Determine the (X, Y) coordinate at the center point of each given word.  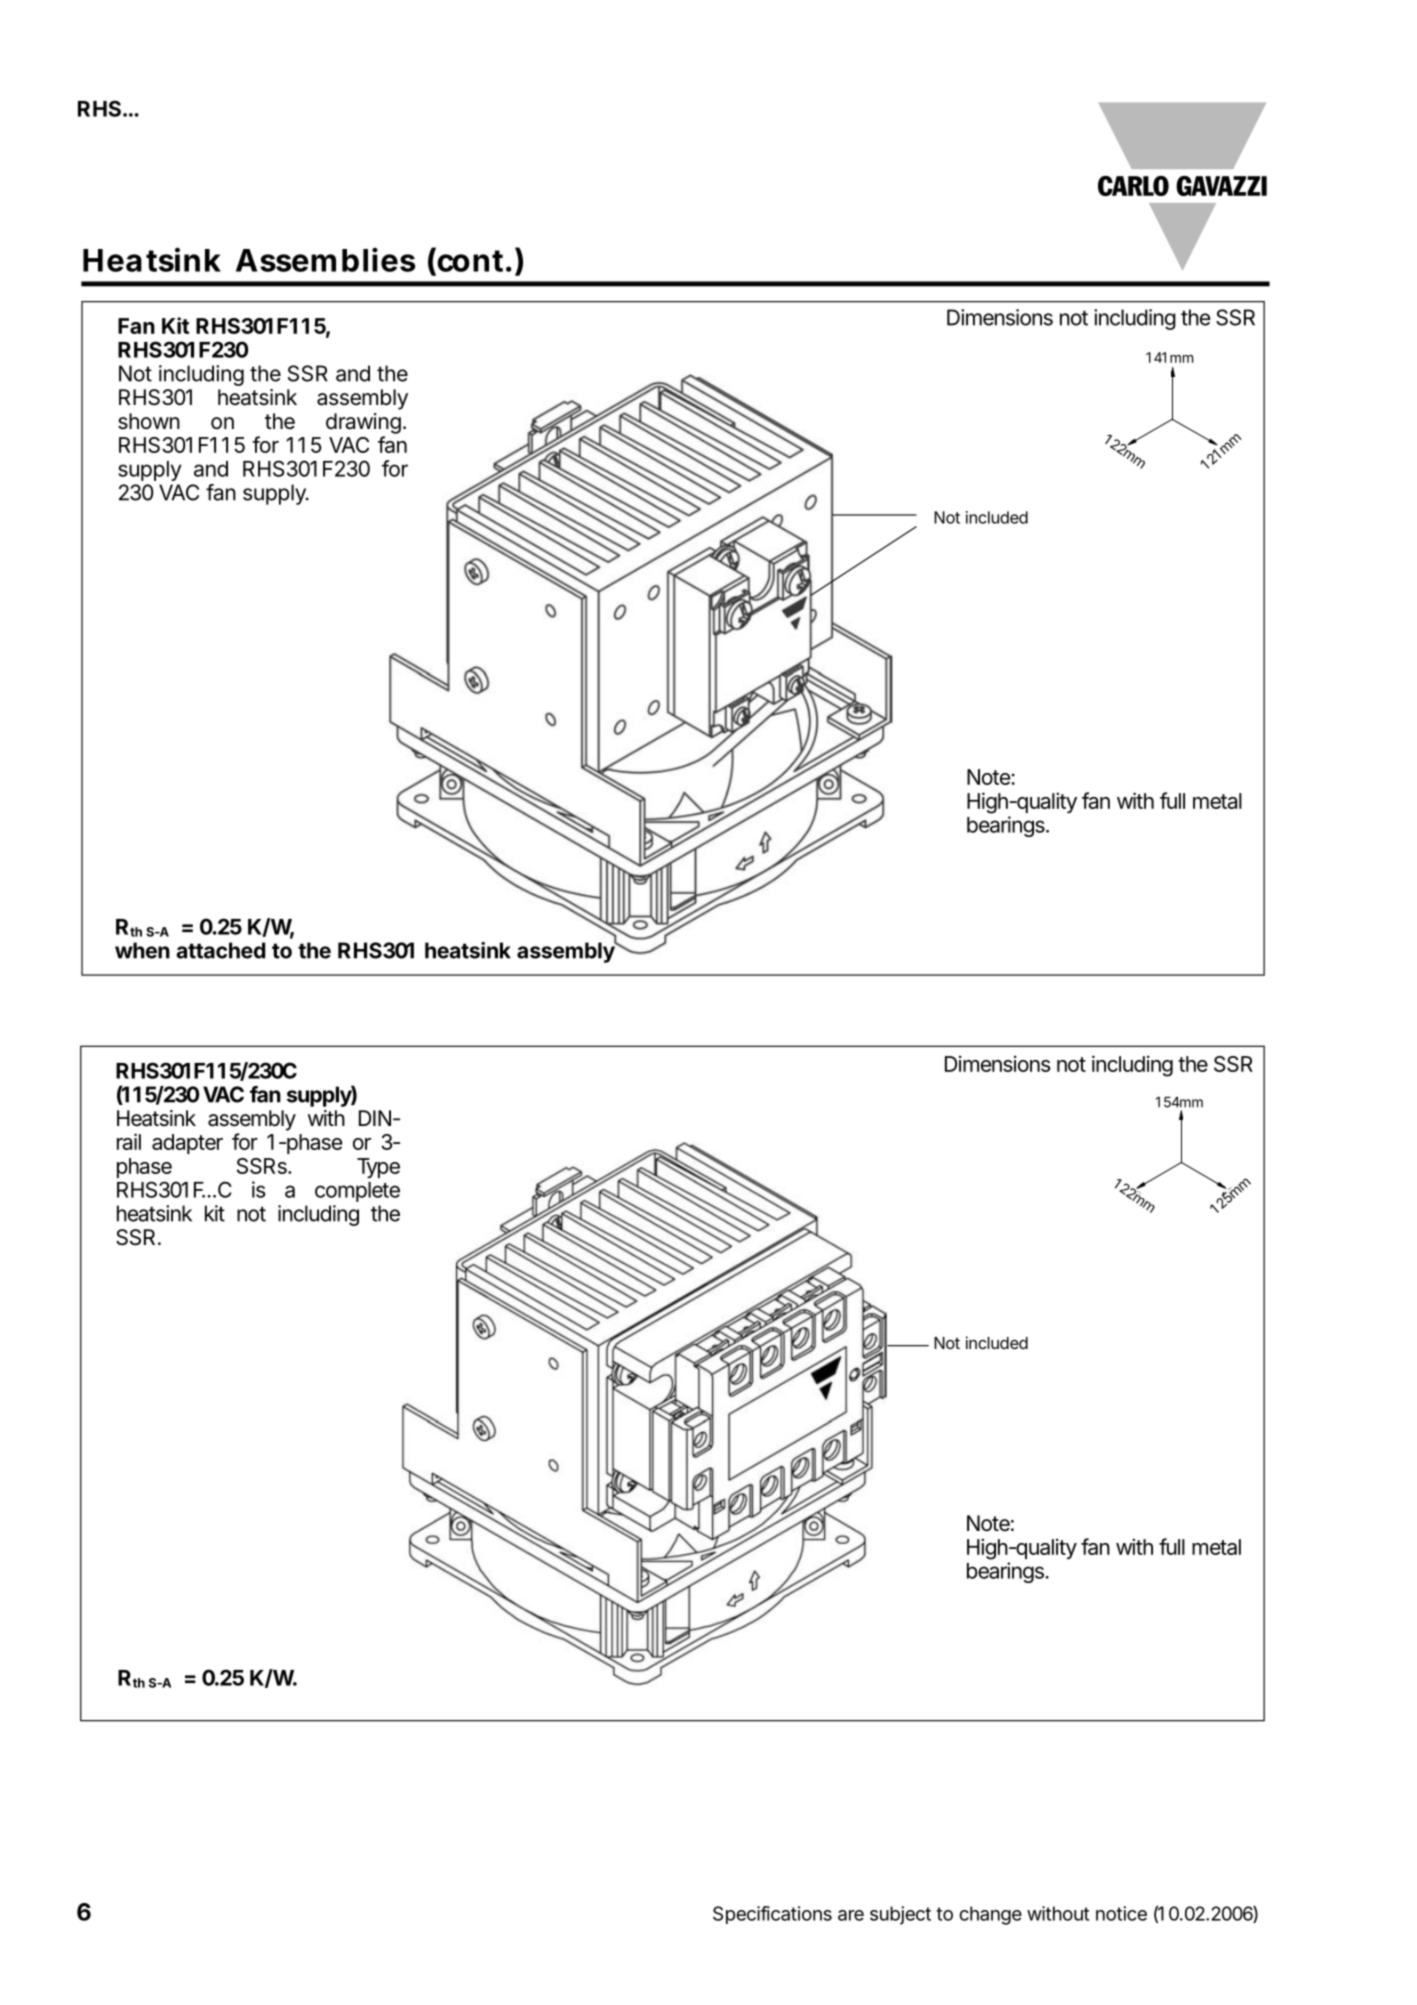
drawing (363, 423)
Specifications (772, 1915)
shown (149, 421)
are (851, 1915)
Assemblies (325, 260)
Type (378, 1168)
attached (221, 950)
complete (357, 1192)
